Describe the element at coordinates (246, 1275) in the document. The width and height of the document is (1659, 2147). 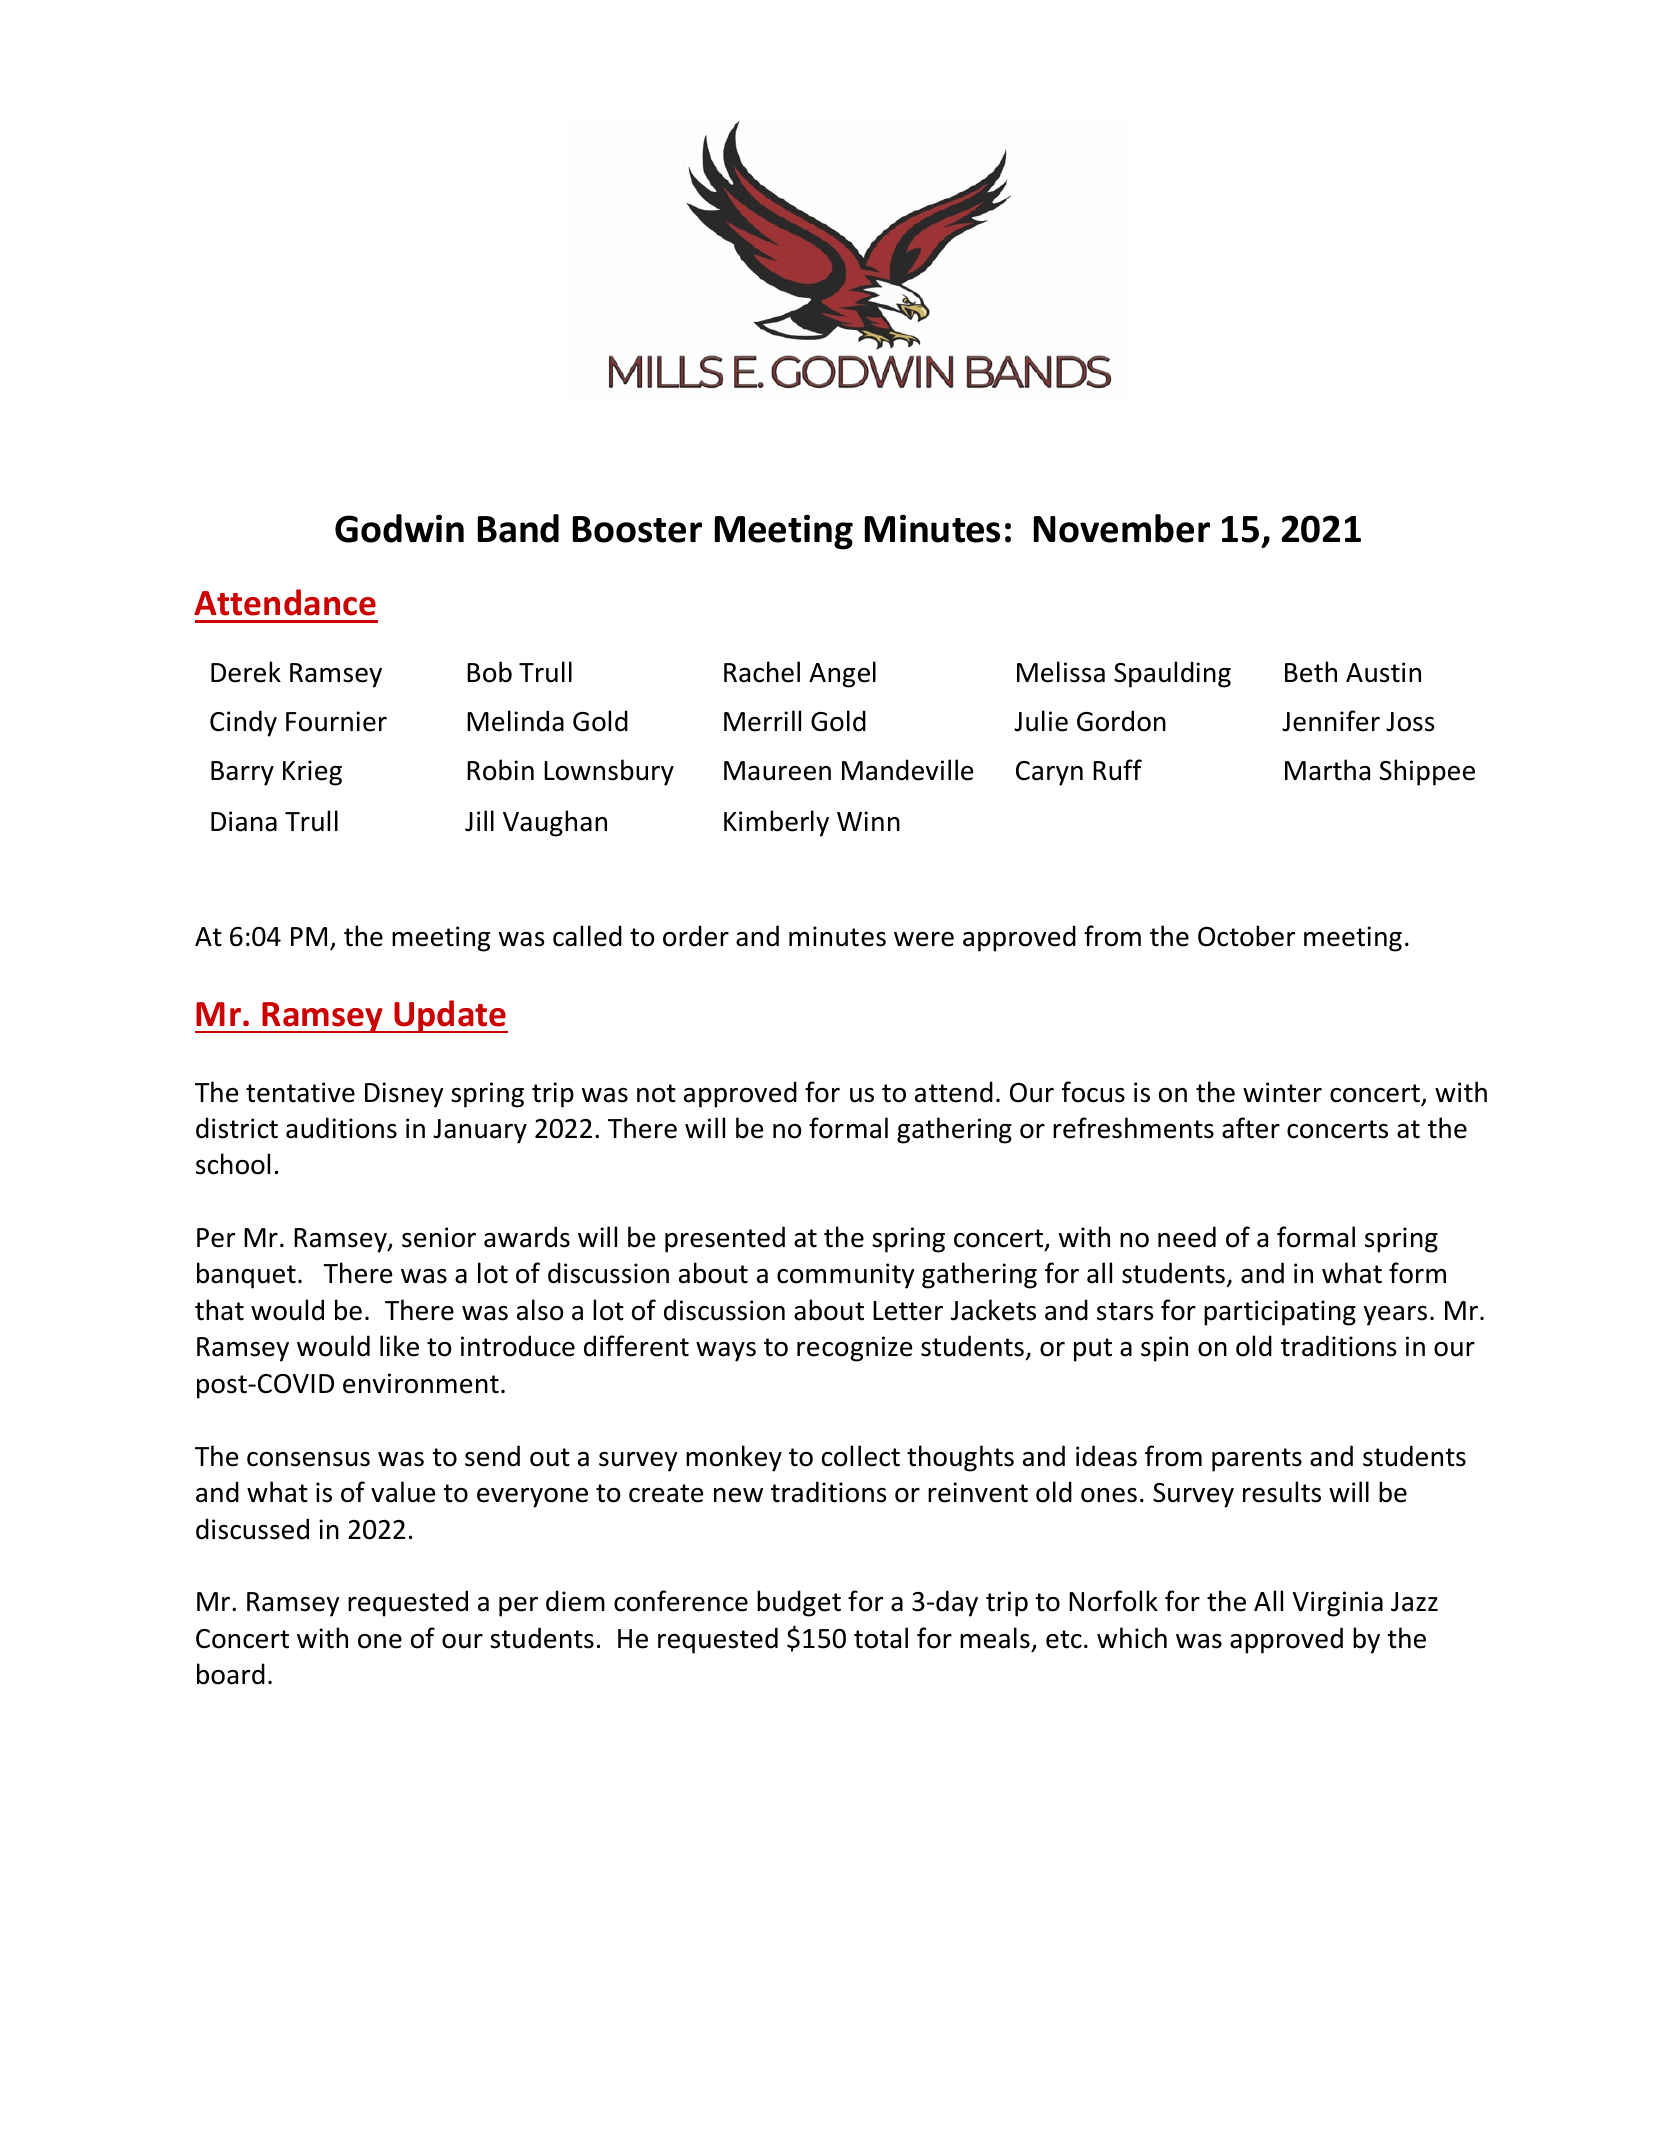
I see `banquet` at that location.
